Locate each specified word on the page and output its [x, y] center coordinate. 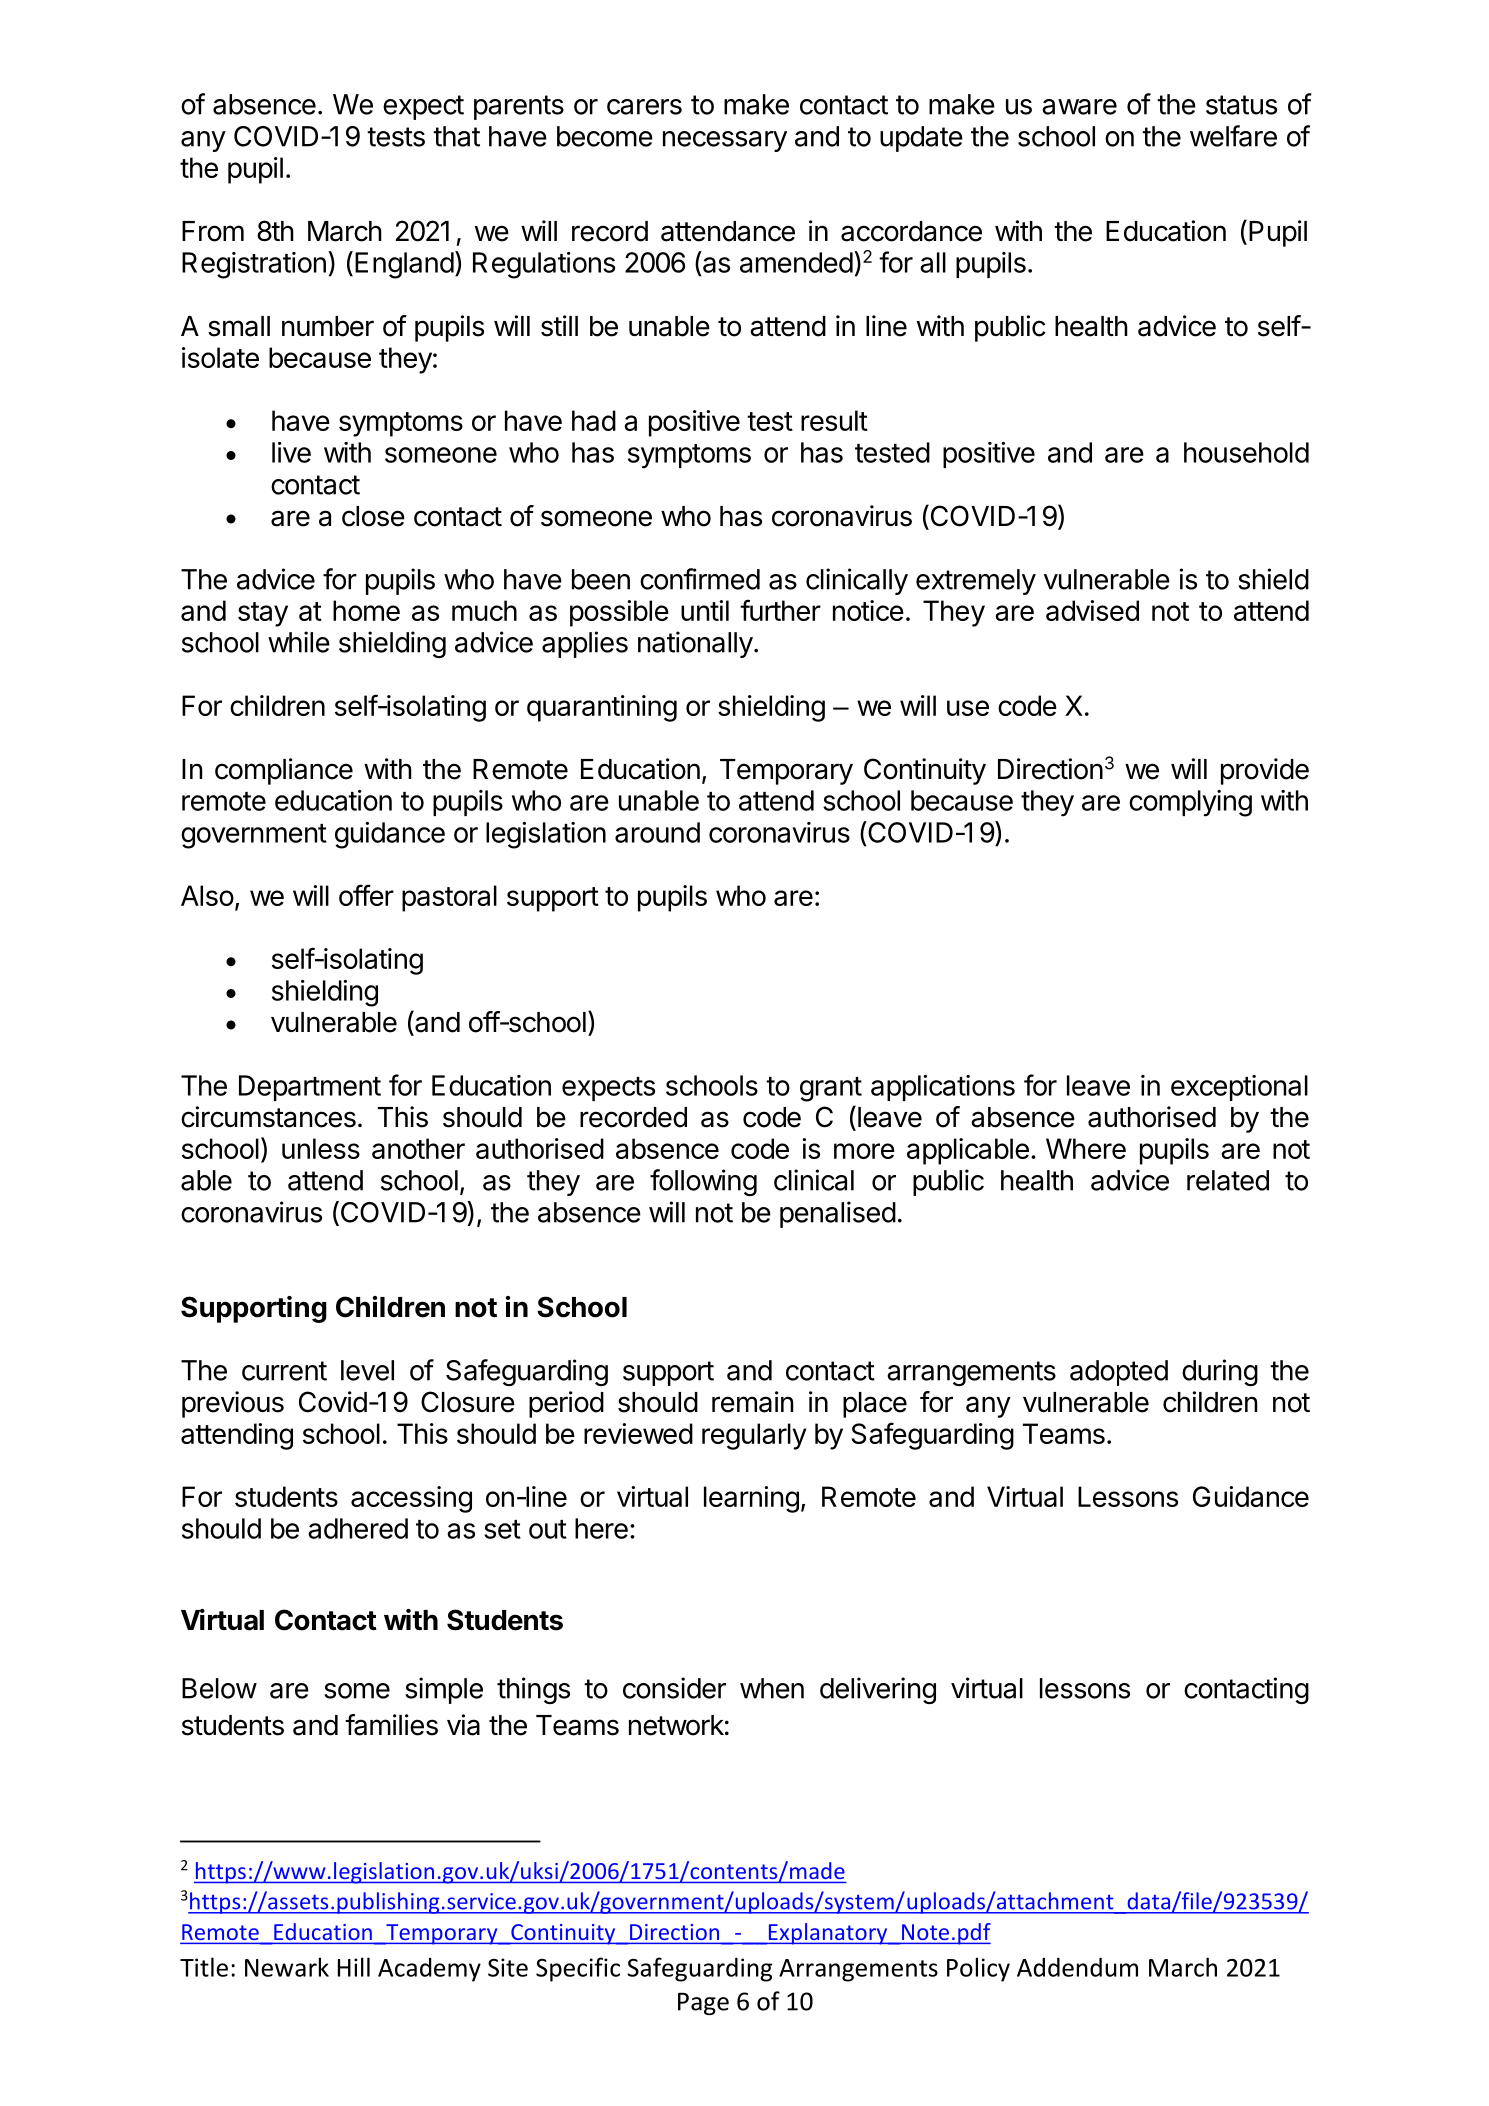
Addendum [1077, 1967]
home [366, 610]
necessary [725, 141]
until [705, 610]
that [456, 136]
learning [751, 1499]
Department [310, 1088]
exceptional [1239, 1088]
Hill [354, 1967]
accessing [411, 1499]
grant [831, 1089]
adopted [1119, 1373]
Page [703, 2004]
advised [1092, 610]
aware [1079, 107]
